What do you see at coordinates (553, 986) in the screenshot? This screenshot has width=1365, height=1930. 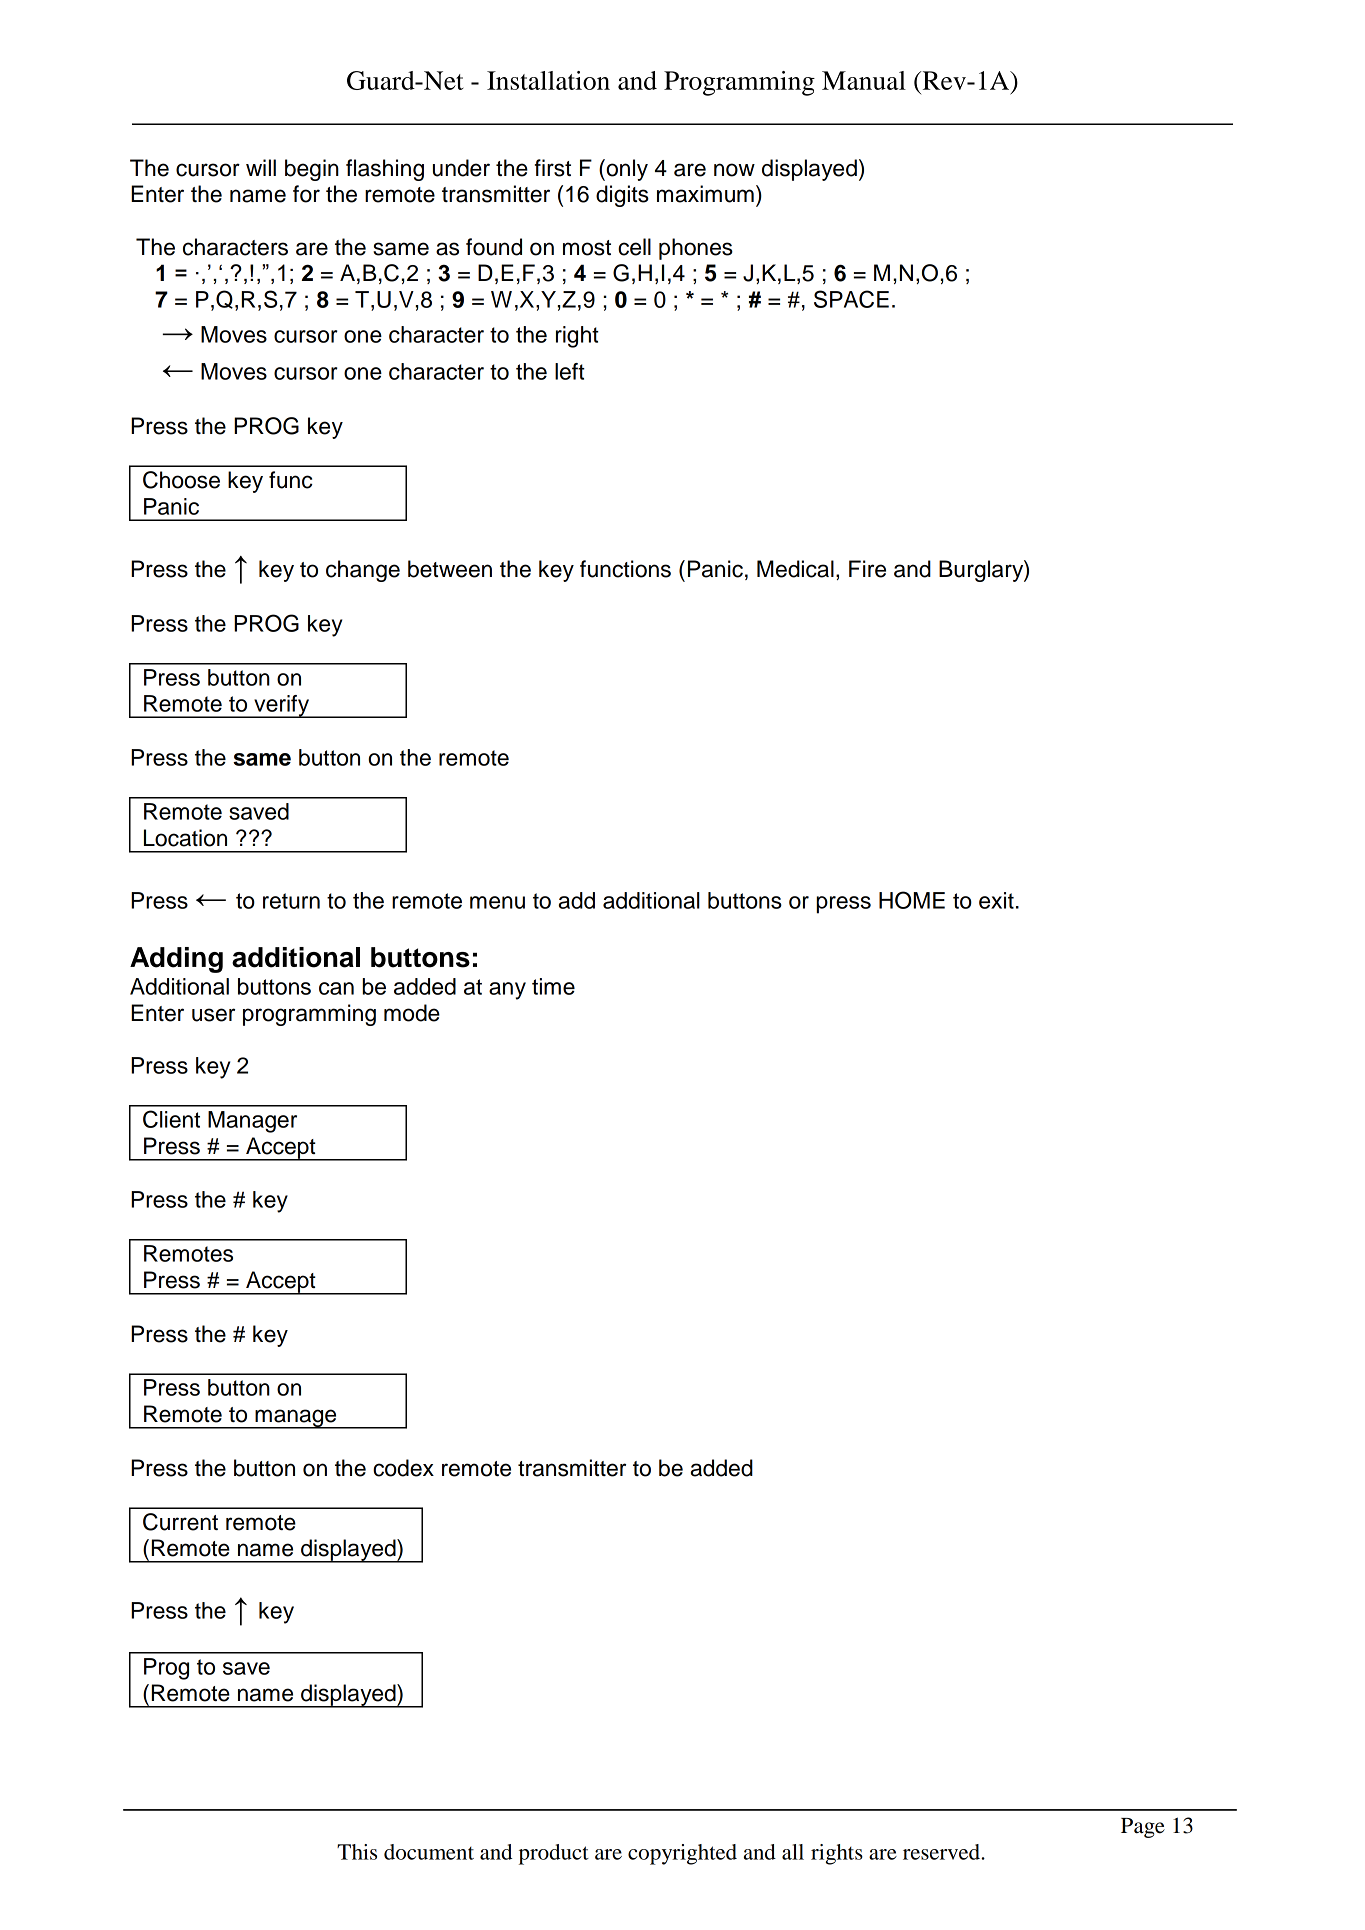 I see `time` at bounding box center [553, 986].
